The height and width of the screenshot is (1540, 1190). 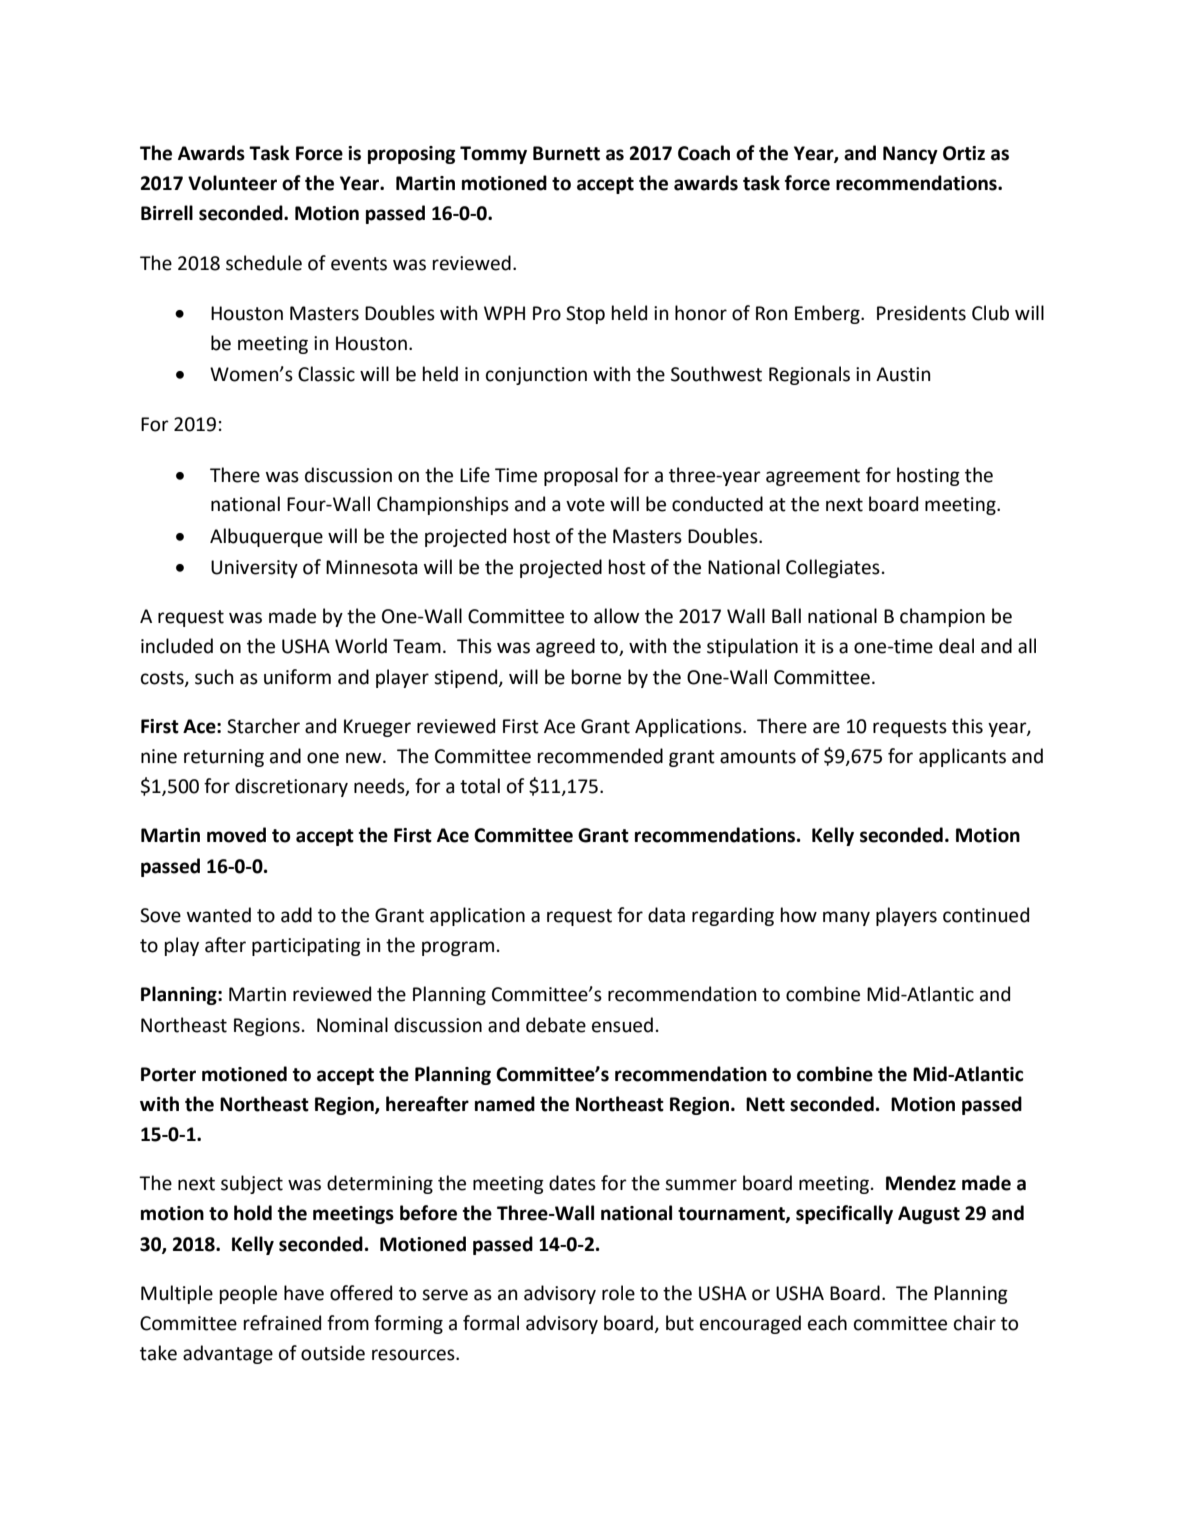 What do you see at coordinates (962, 757) in the screenshot?
I see `applicants` at bounding box center [962, 757].
